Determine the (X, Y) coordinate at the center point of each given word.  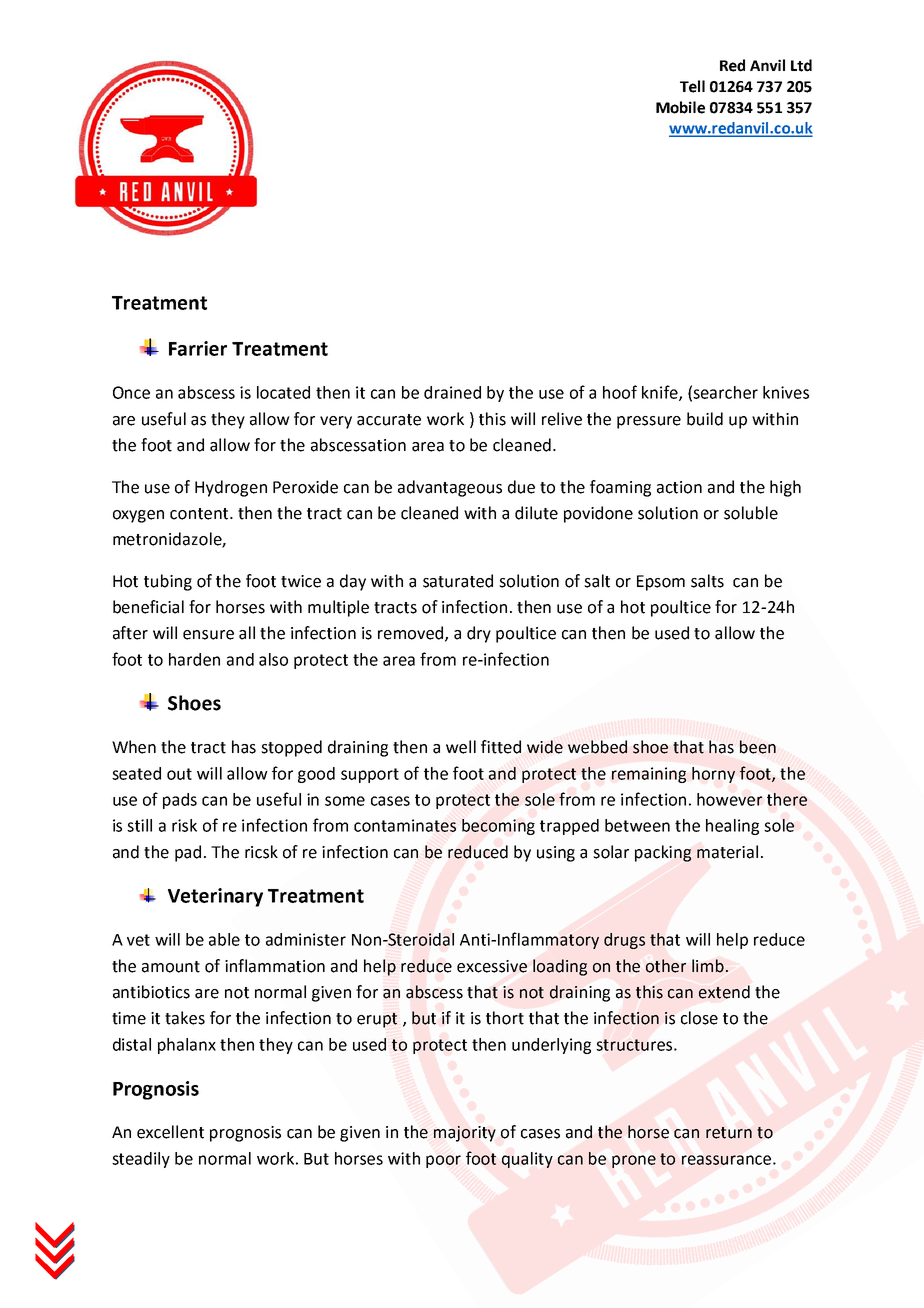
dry (479, 634)
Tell (692, 86)
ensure (208, 635)
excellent (170, 1132)
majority (465, 1134)
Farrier (198, 348)
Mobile (680, 107)
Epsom (661, 583)
